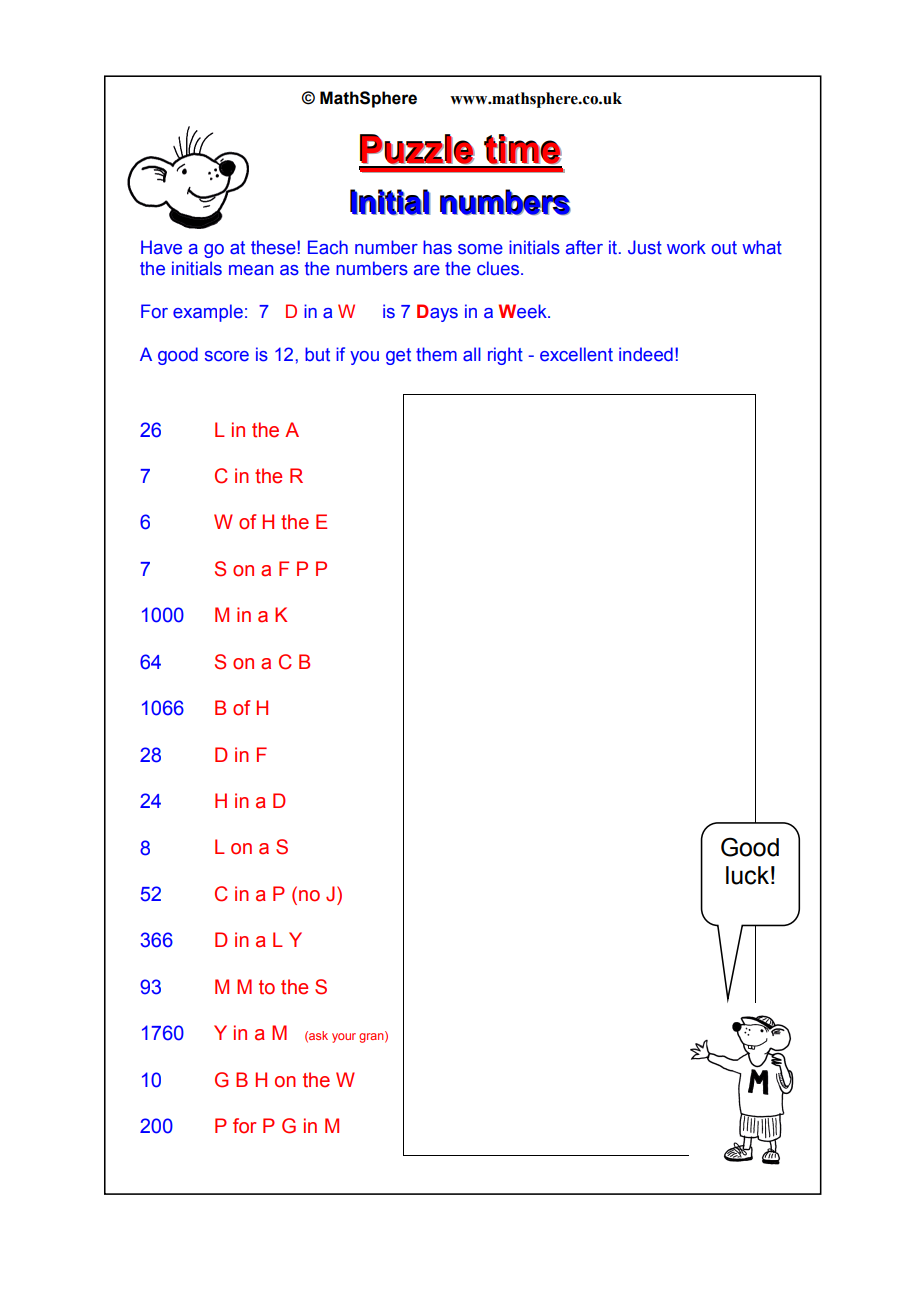  Describe the element at coordinates (251, 270) in the screenshot. I see `mean` at that location.
